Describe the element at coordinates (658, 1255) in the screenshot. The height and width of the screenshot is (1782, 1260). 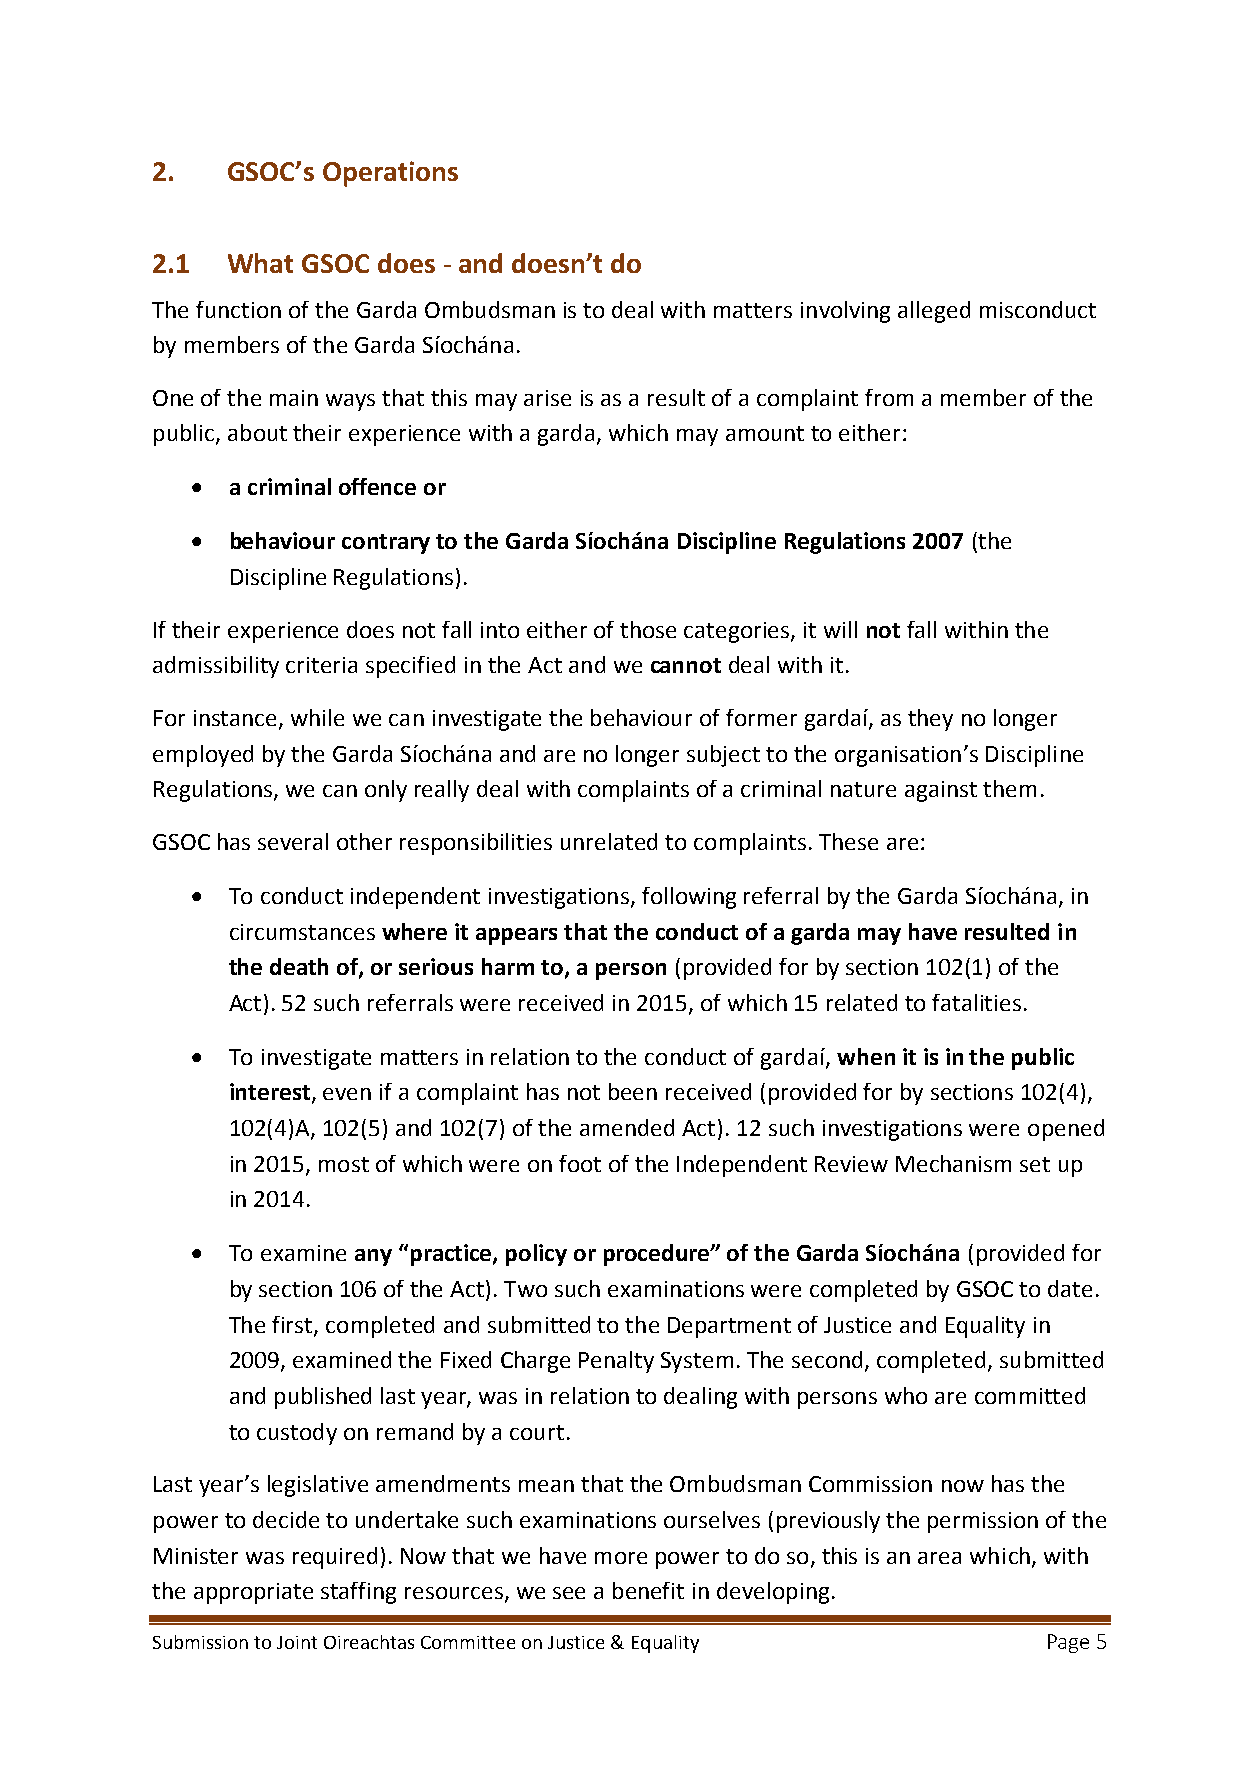
I see `procedure` at that location.
